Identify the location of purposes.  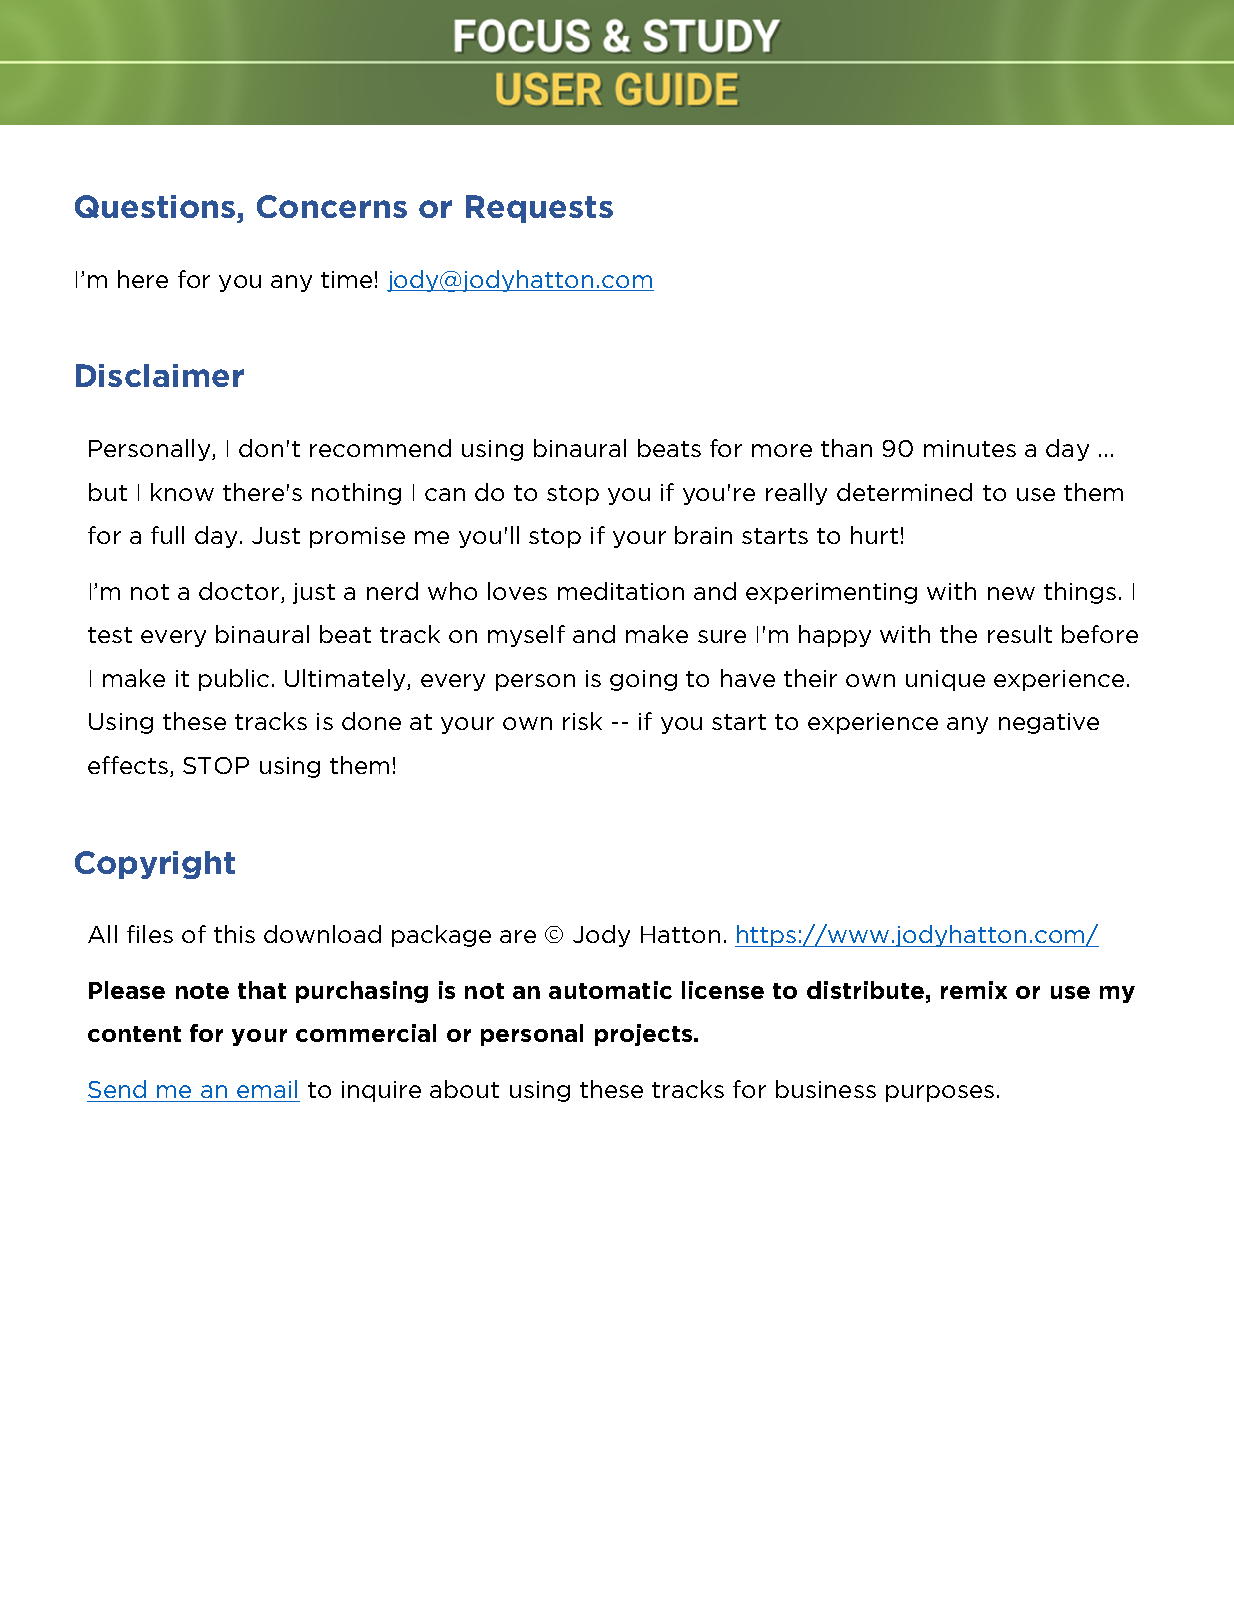
(940, 1093).
